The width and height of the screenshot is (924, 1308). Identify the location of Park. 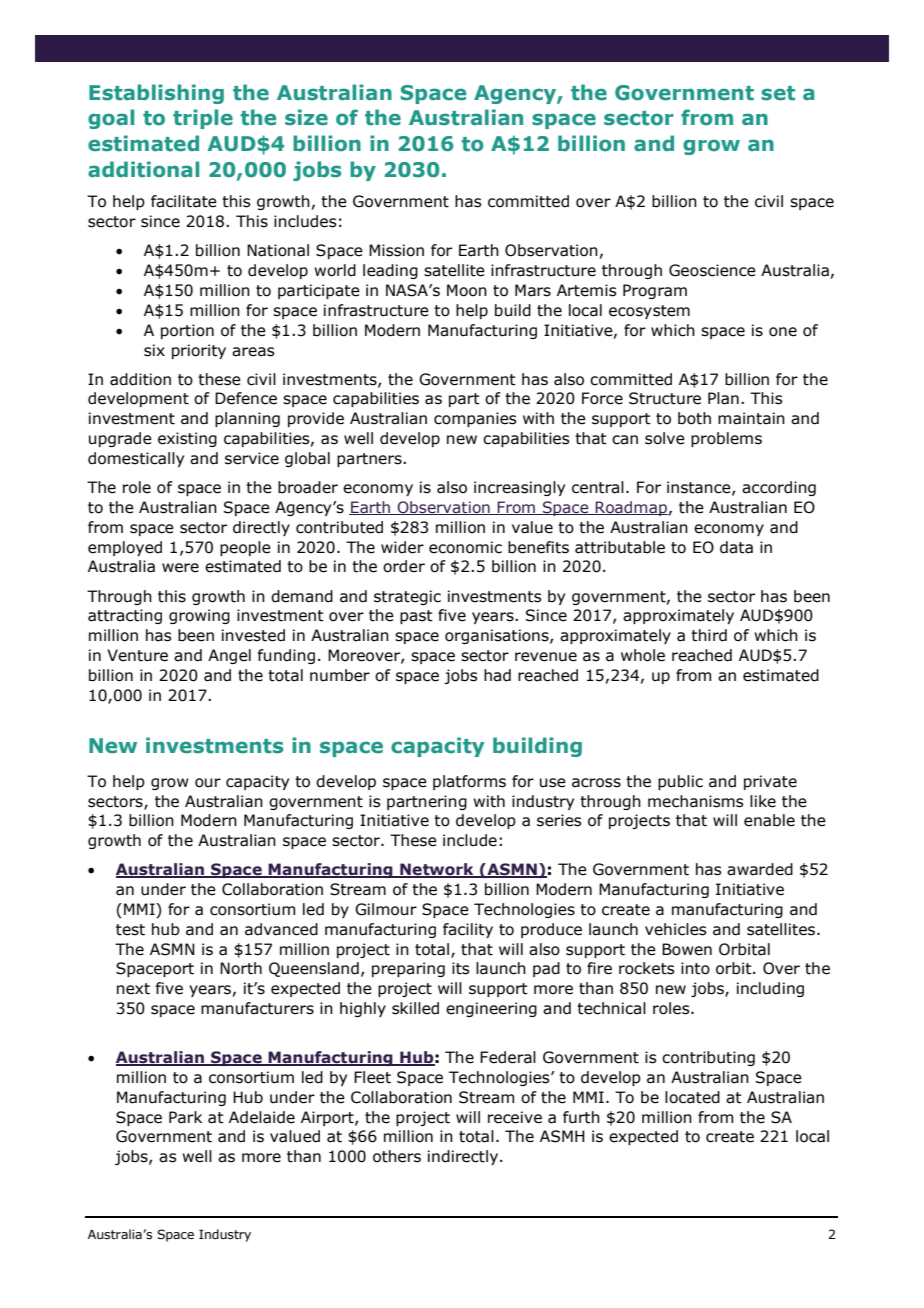
(185, 1117).
